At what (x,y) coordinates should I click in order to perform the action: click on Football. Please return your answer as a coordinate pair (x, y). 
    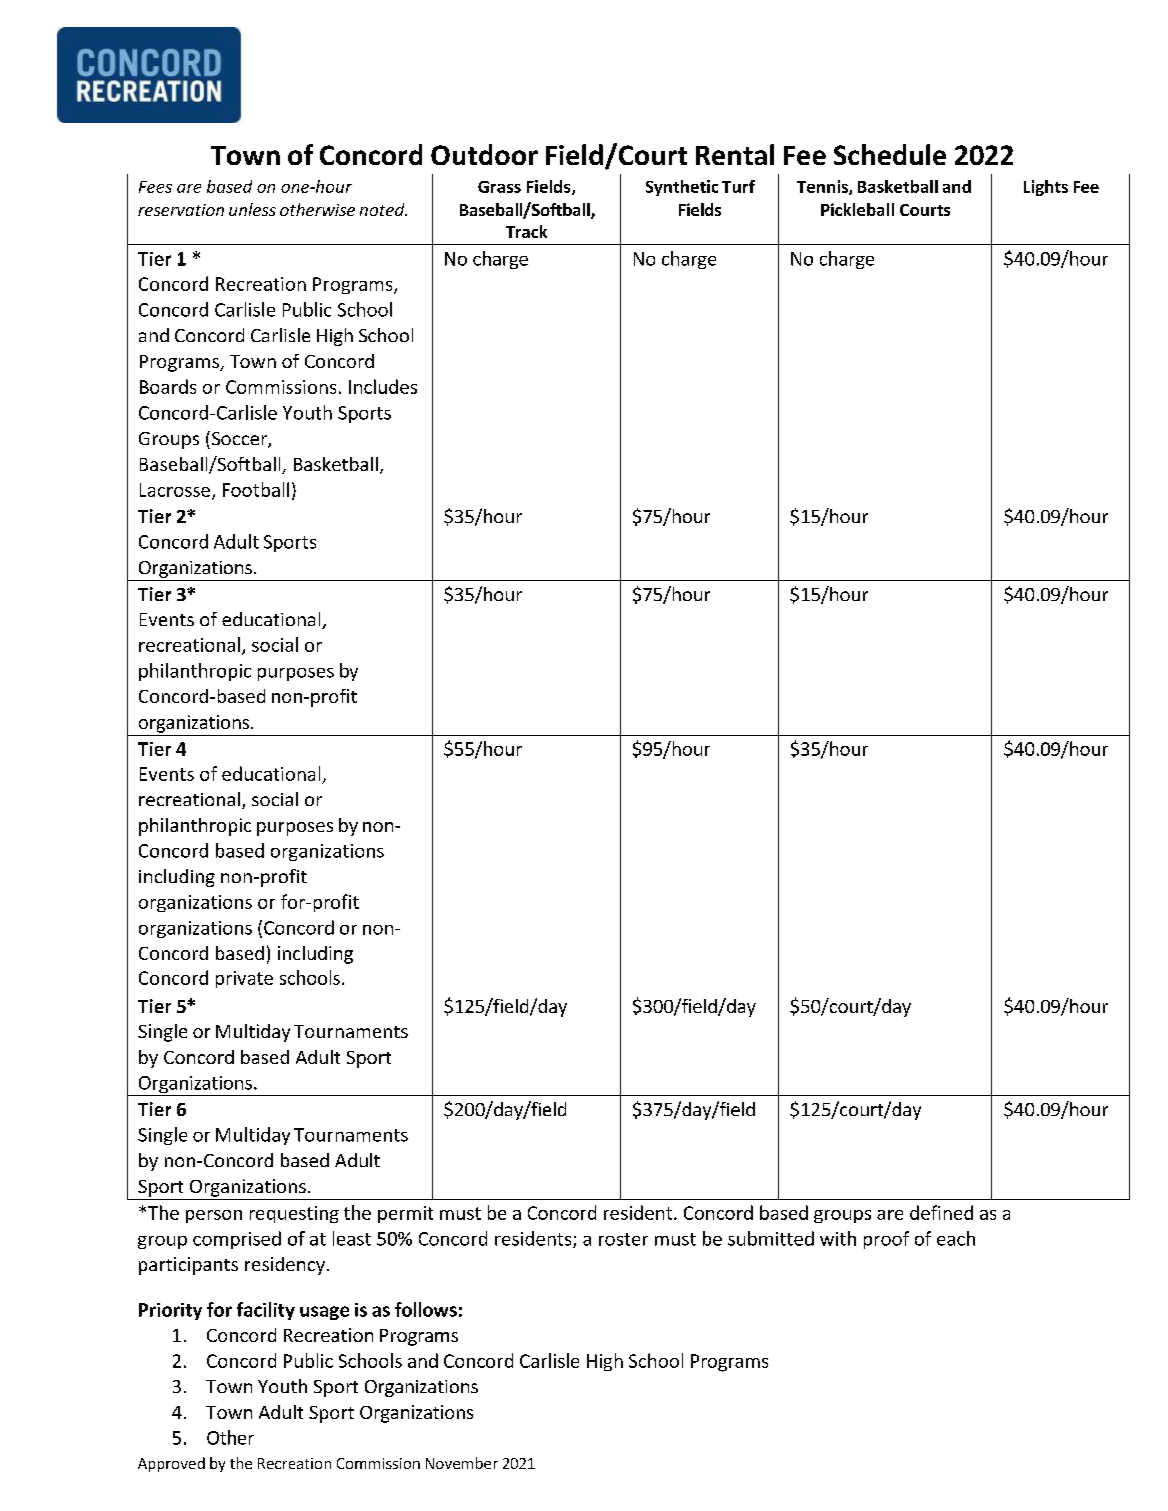
    Looking at the image, I should click on (256, 489).
